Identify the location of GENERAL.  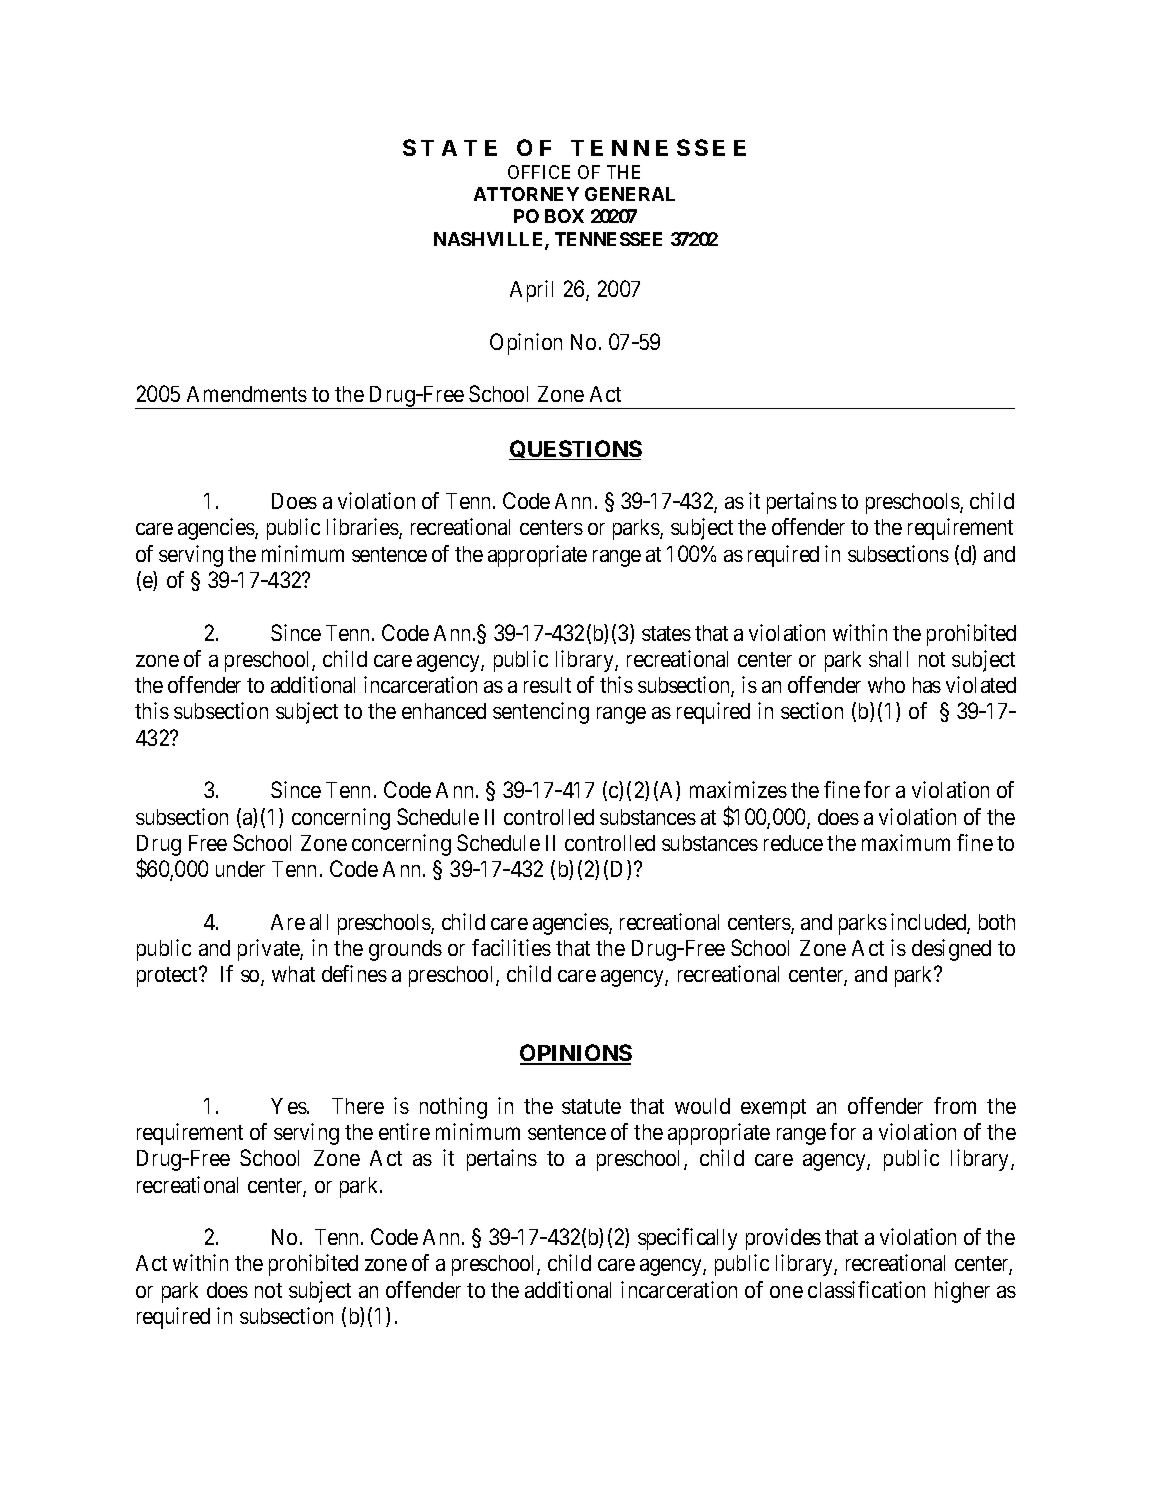
(630, 194).
